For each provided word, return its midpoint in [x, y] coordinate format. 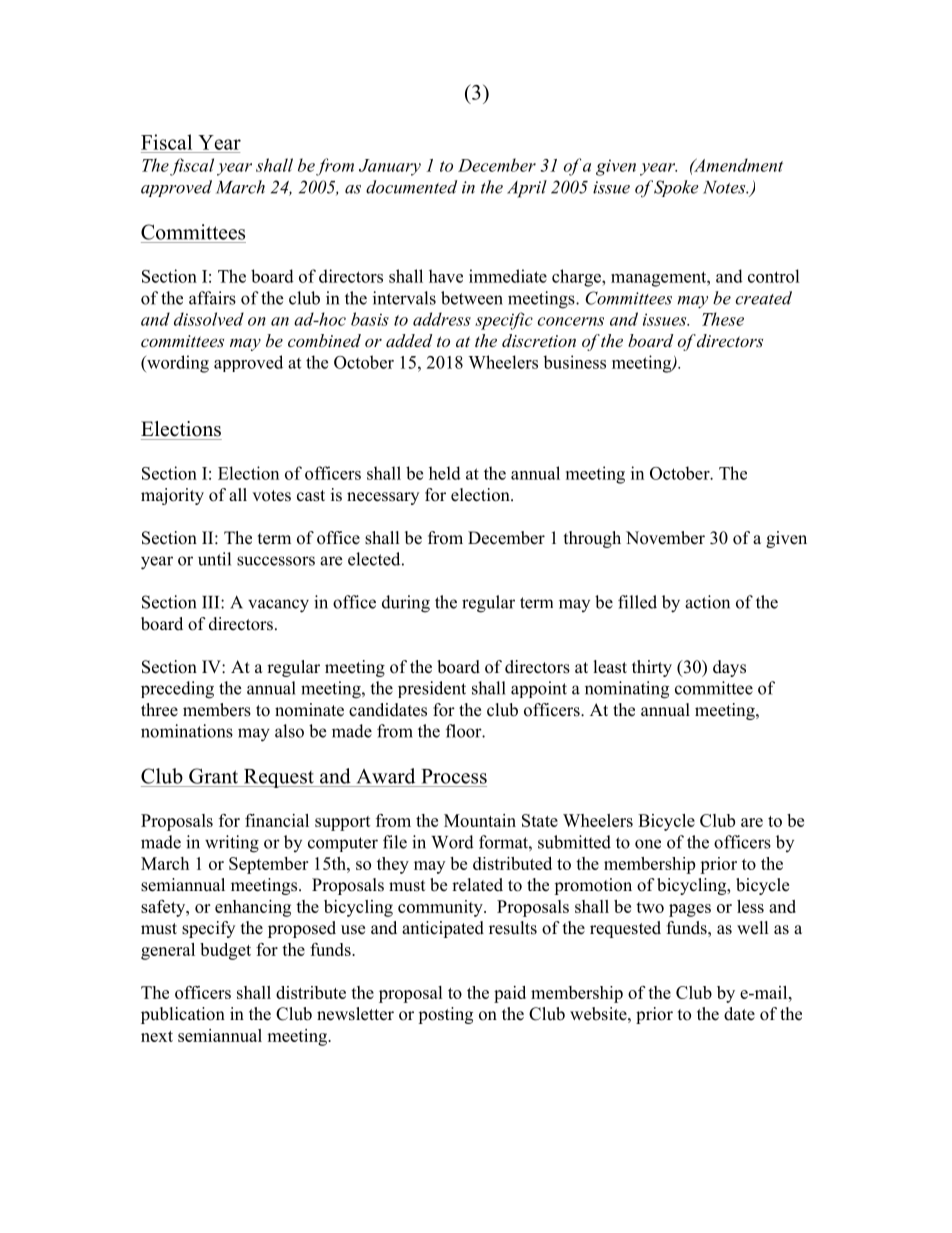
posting [445, 1015]
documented [411, 187]
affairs [212, 298]
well [753, 928]
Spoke [676, 188]
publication [183, 1015]
